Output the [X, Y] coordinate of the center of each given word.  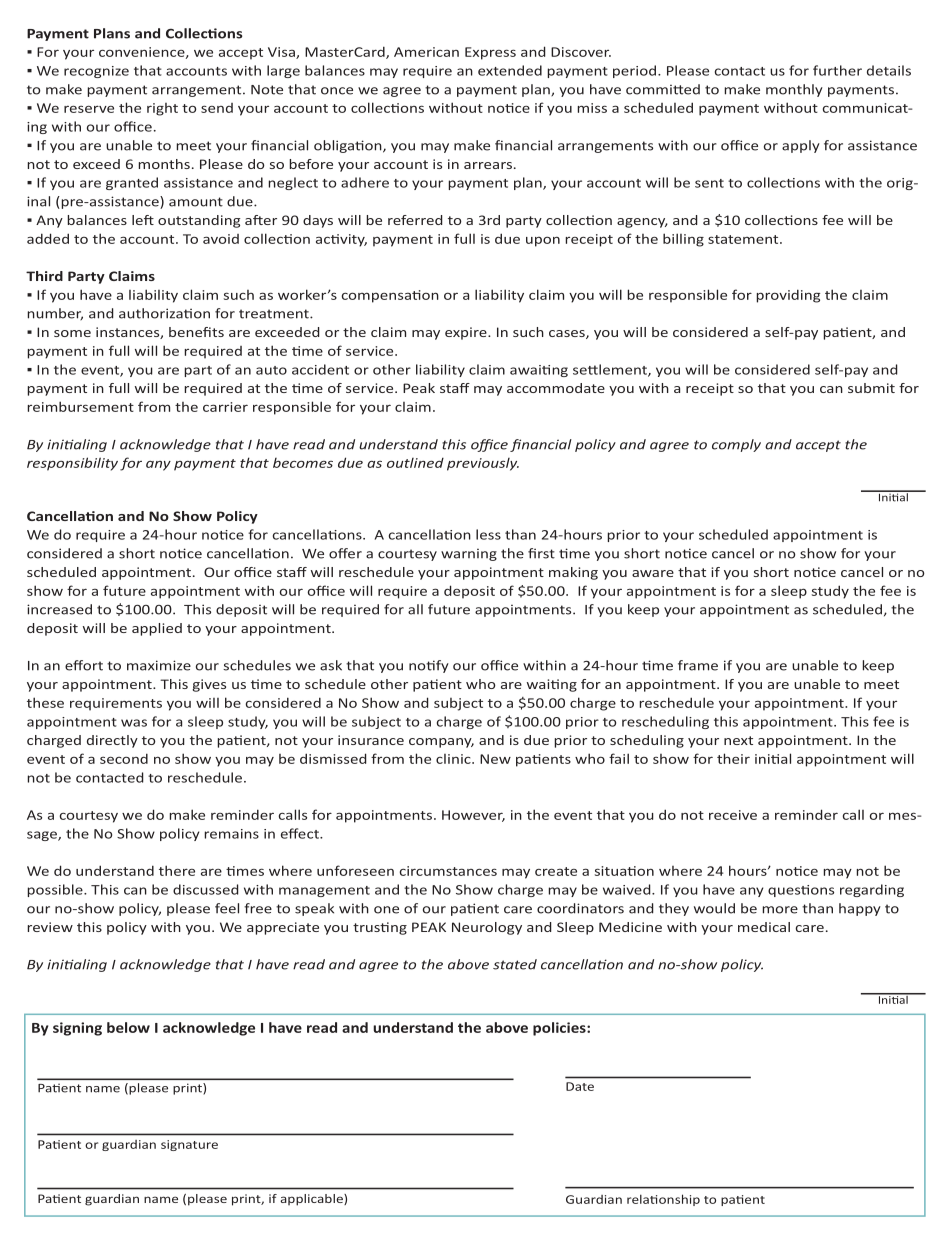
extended [510, 70]
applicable [312, 1200]
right [162, 109]
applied [157, 629]
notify [429, 666]
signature [189, 1145]
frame [698, 665]
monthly [794, 90]
